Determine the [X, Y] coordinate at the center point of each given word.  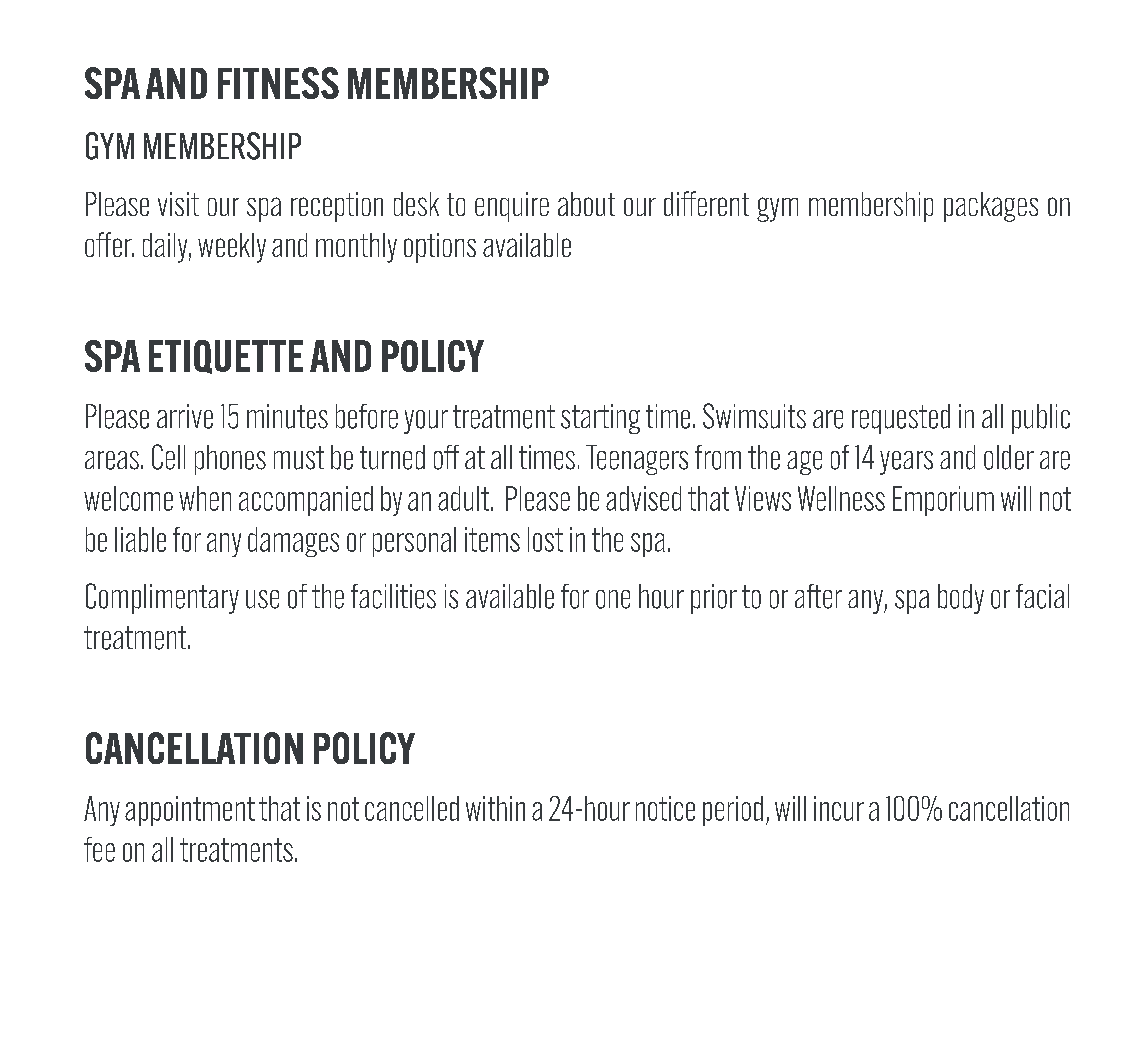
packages [991, 207]
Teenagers [637, 460]
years [906, 463]
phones [230, 460]
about [586, 204]
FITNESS [278, 83]
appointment [190, 811]
